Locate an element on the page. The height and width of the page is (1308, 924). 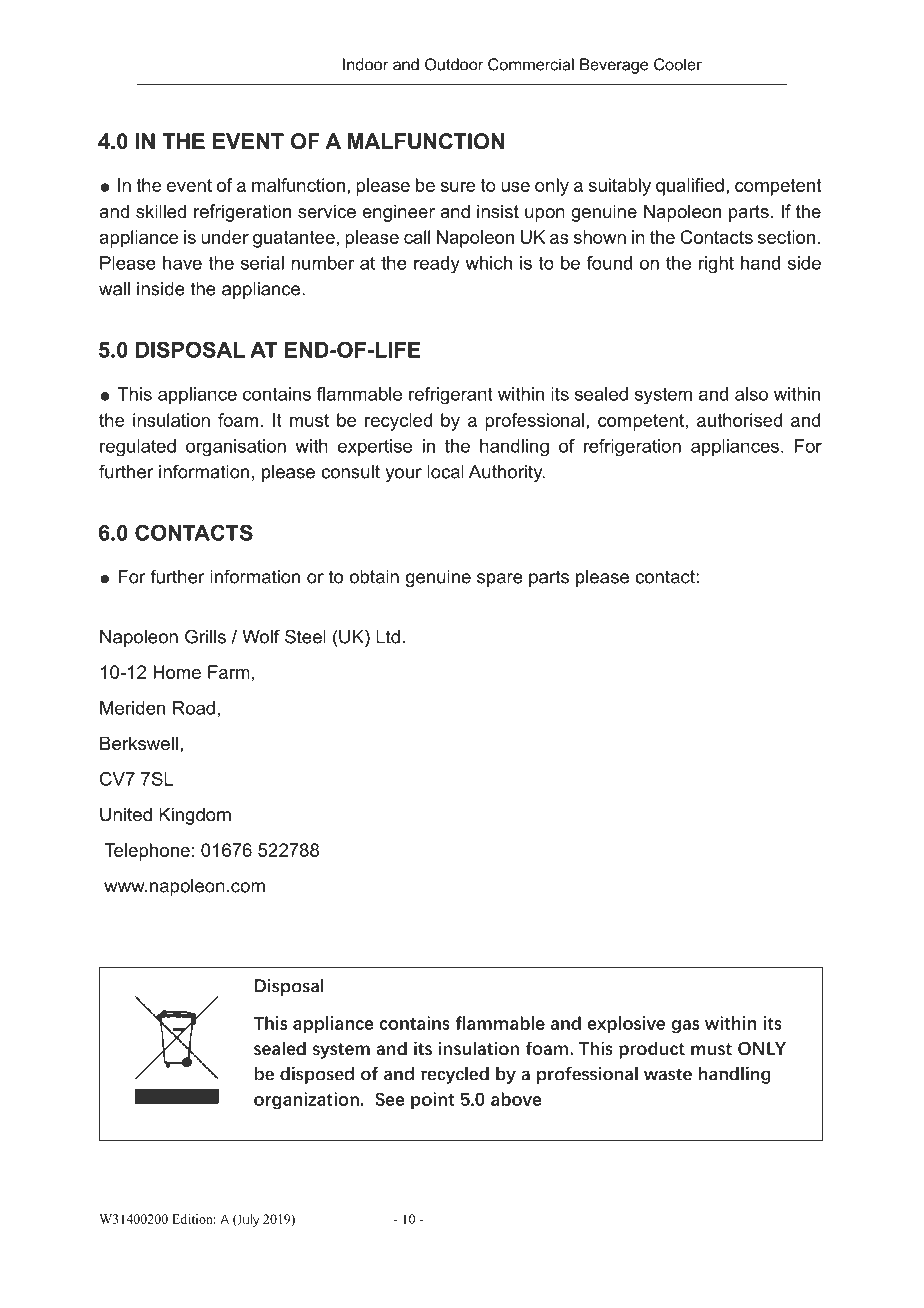
have is located at coordinates (182, 263).
